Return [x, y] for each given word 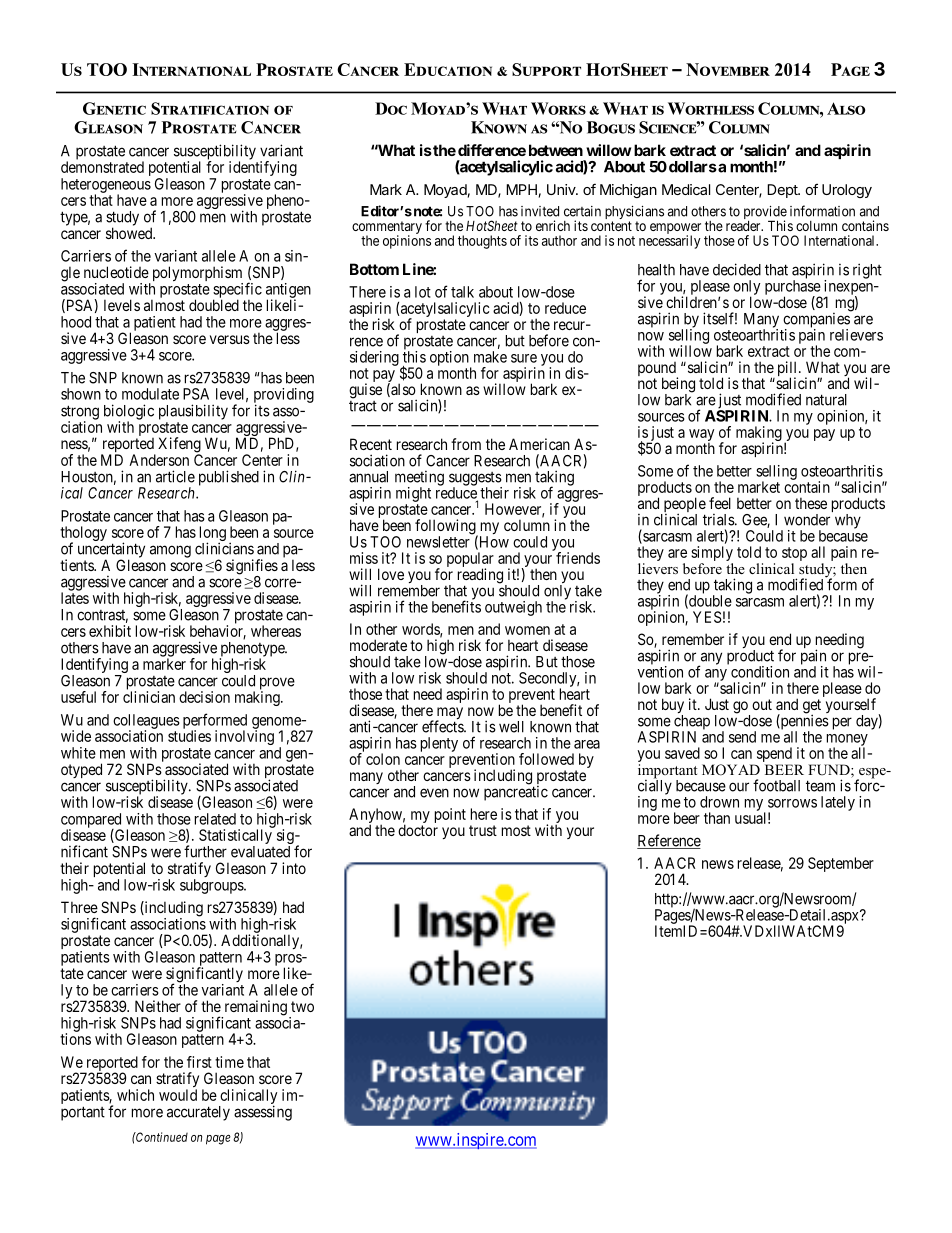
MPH [521, 189]
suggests [475, 480]
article [175, 476]
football [776, 785]
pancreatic [516, 792]
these [811, 503]
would [178, 1095]
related [215, 819]
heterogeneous [106, 186]
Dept [783, 191]
